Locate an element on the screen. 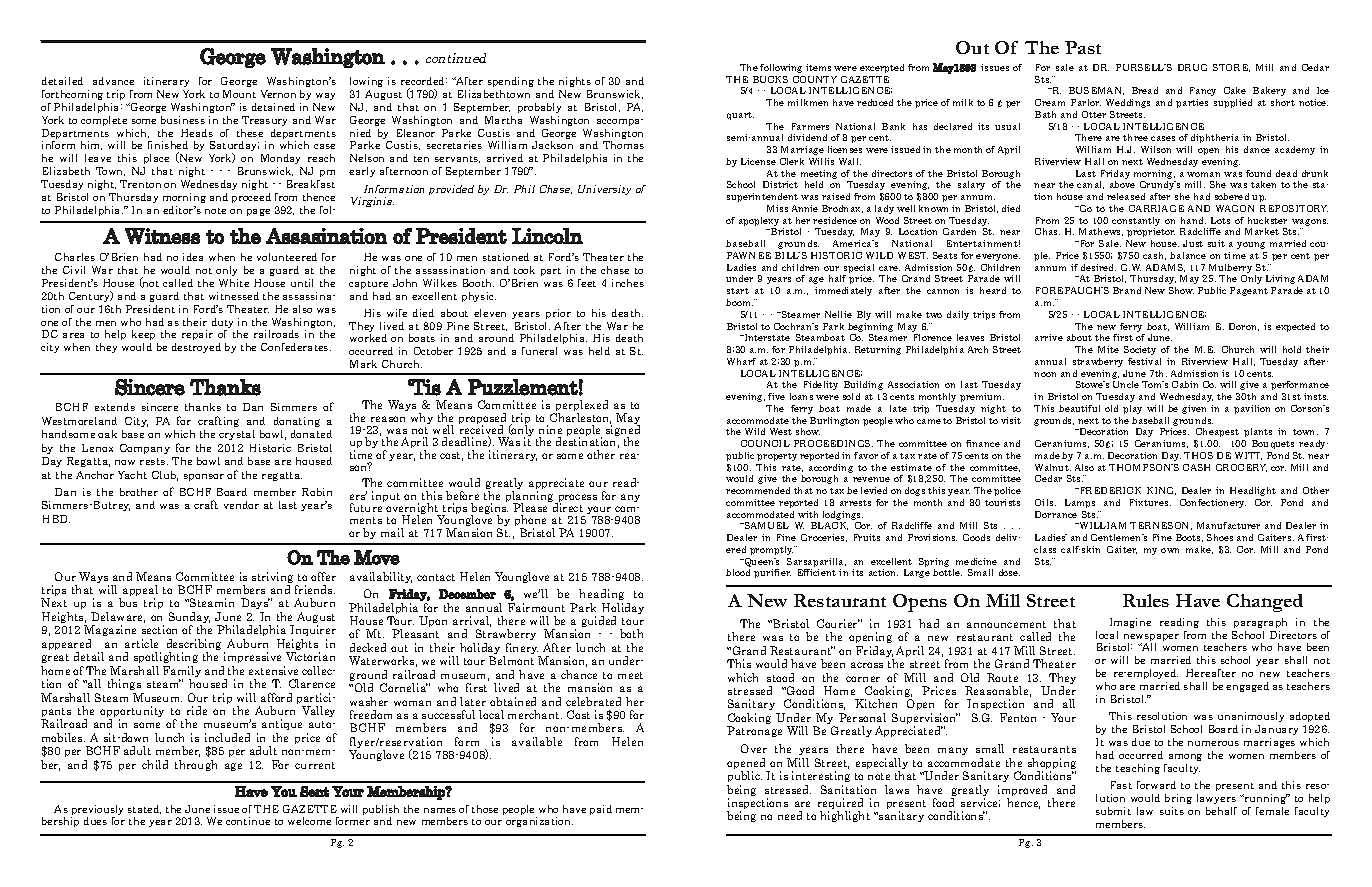  DRUG is located at coordinates (1192, 67).
